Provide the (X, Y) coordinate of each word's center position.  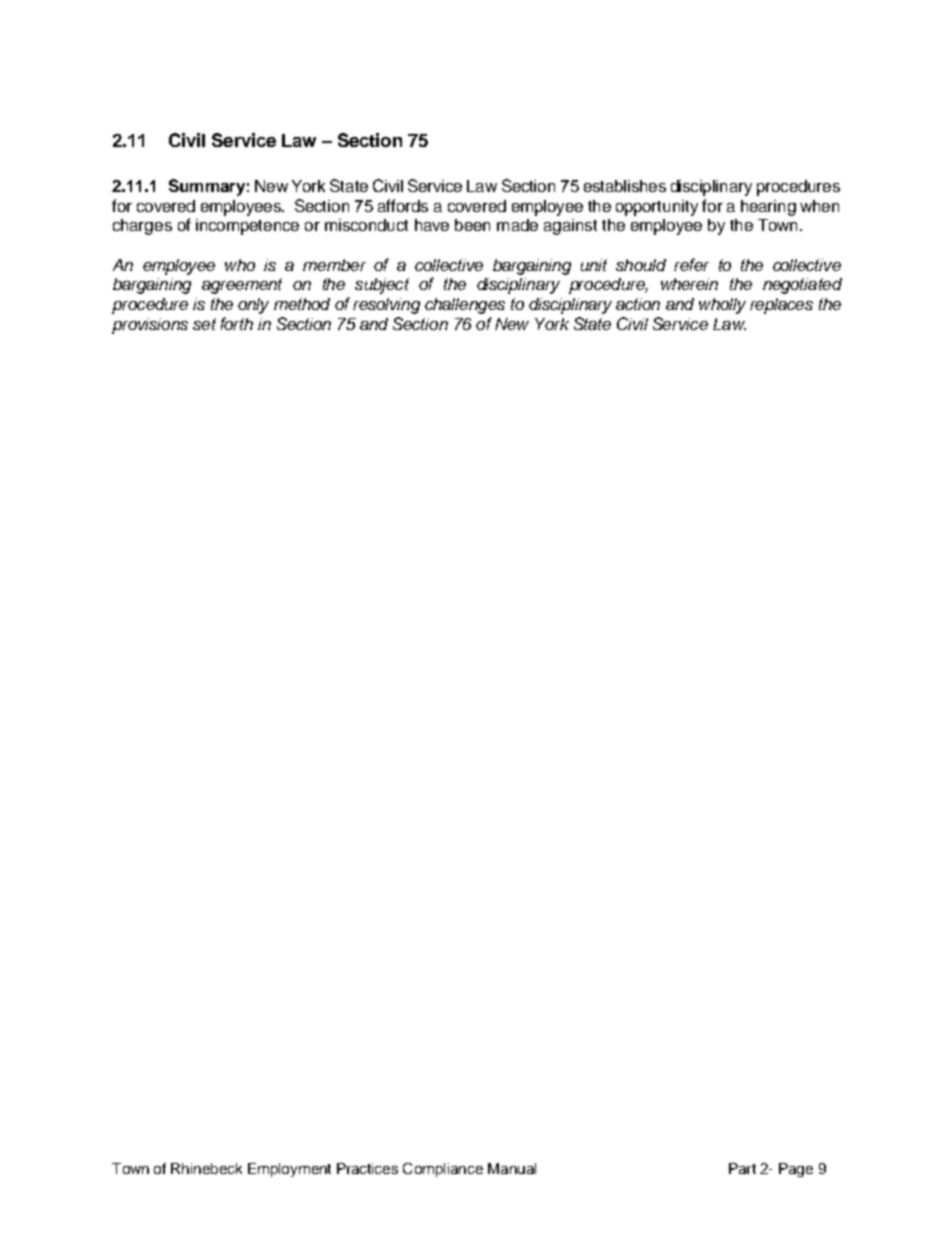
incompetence (247, 227)
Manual (512, 1168)
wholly (722, 306)
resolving (386, 306)
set (204, 324)
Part (742, 1168)
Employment (289, 1170)
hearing (768, 208)
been (472, 225)
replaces (781, 306)
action (638, 304)
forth (237, 323)
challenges (465, 306)
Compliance (443, 1170)
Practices (367, 1168)
